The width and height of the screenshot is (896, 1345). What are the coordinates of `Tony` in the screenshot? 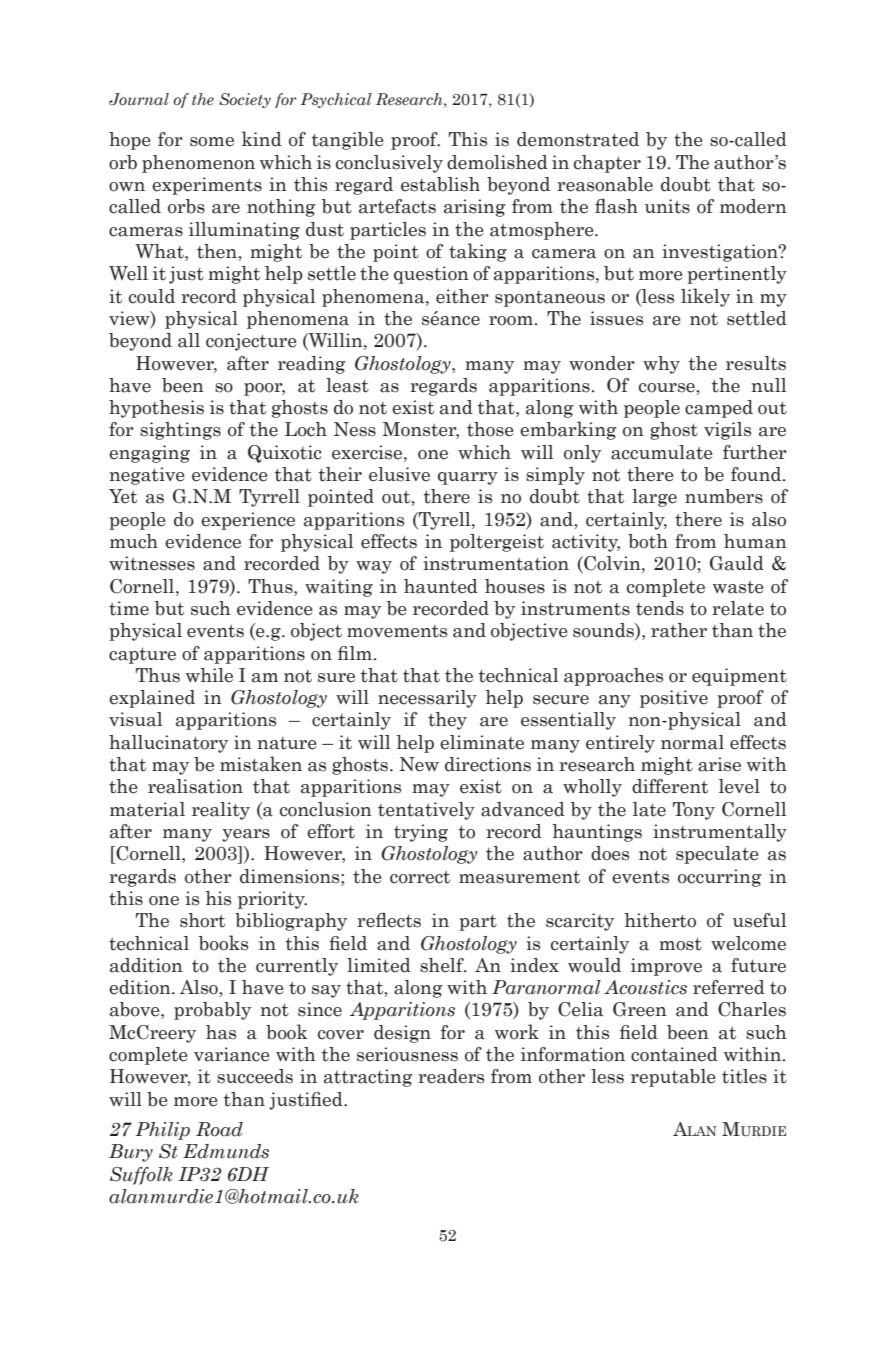 It's located at (694, 811).
